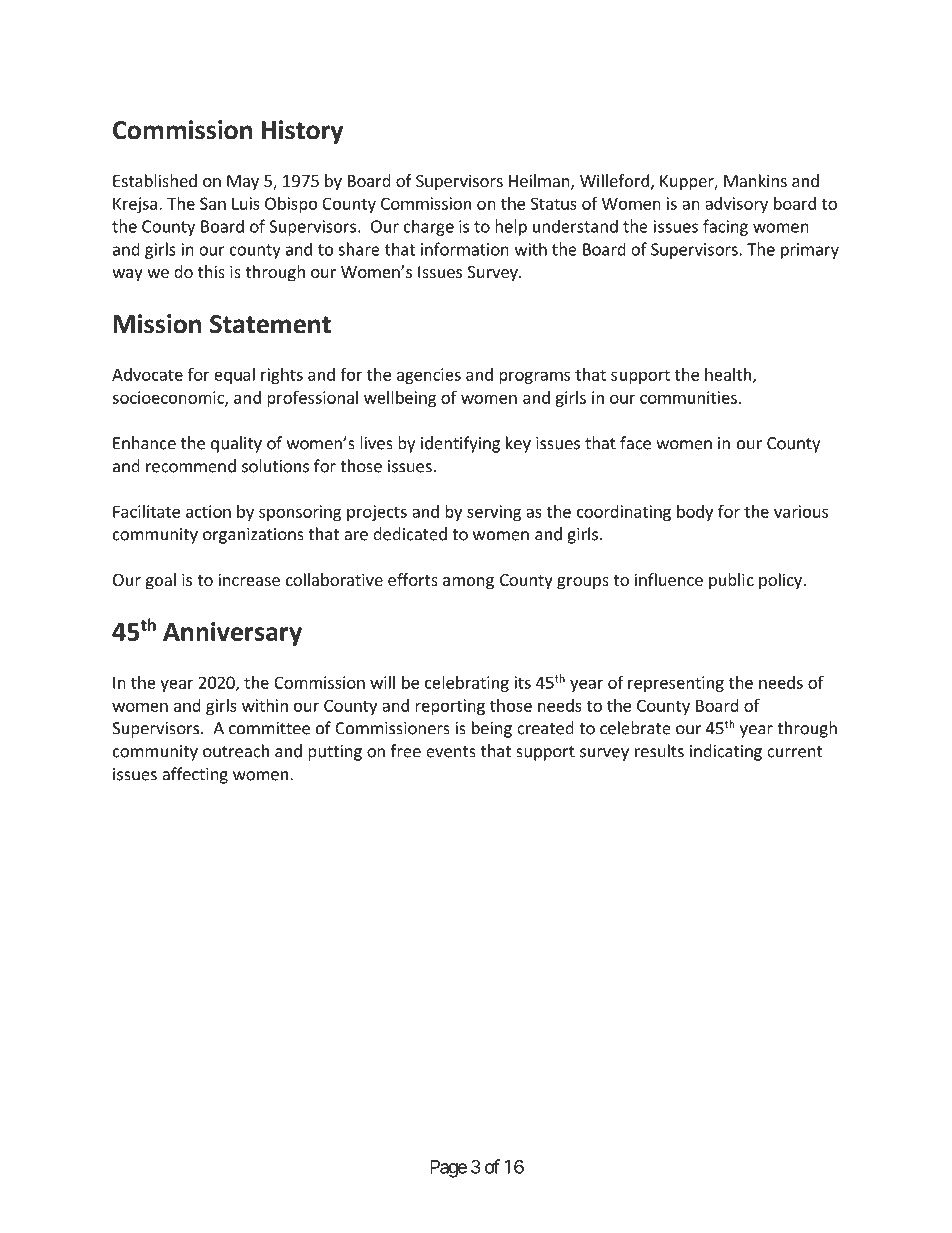 This document has width=952, height=1233. I want to click on recommend, so click(191, 466).
